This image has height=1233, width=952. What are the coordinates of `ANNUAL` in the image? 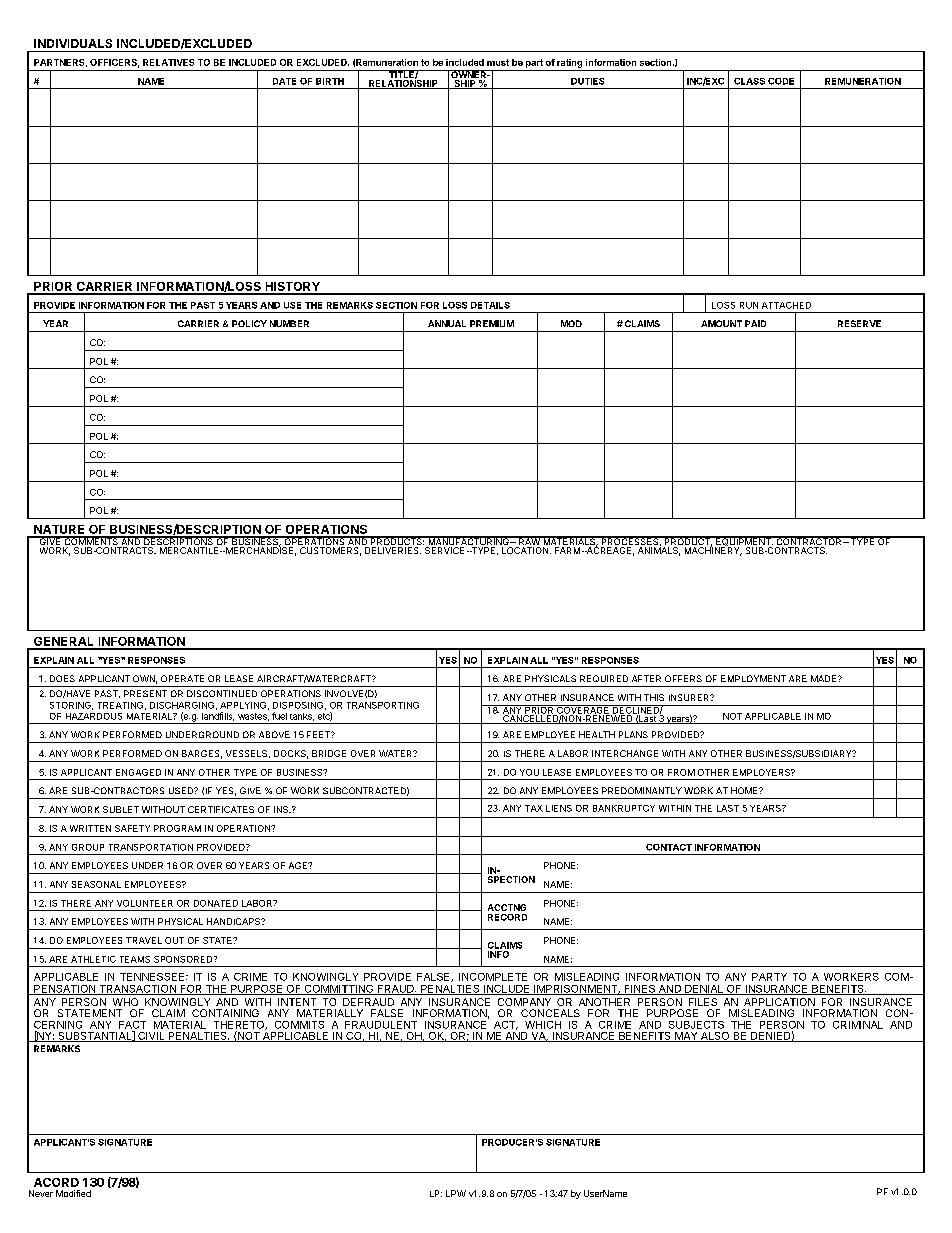 It's located at (447, 323).
